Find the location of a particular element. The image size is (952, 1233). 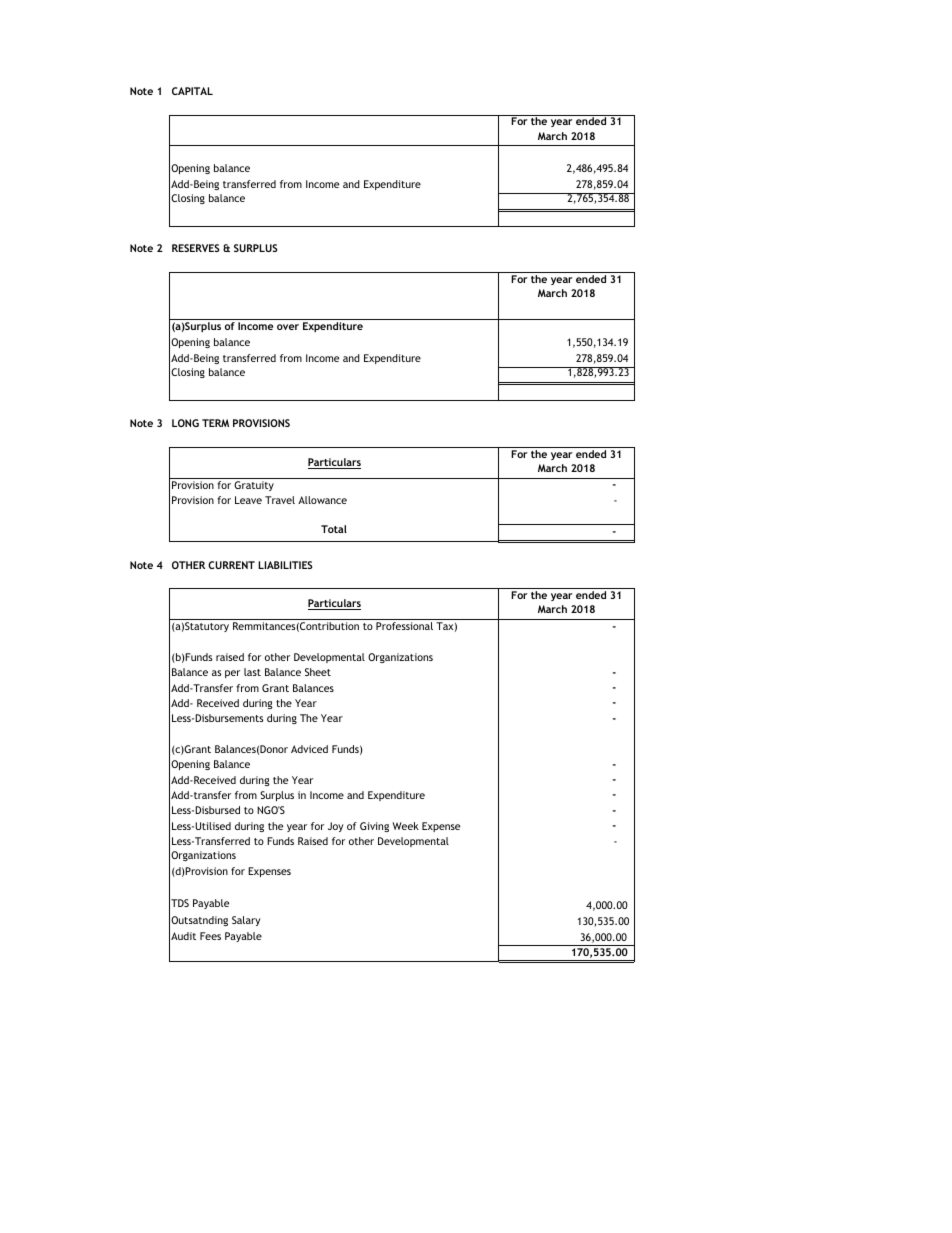

Fees is located at coordinates (210, 936).
